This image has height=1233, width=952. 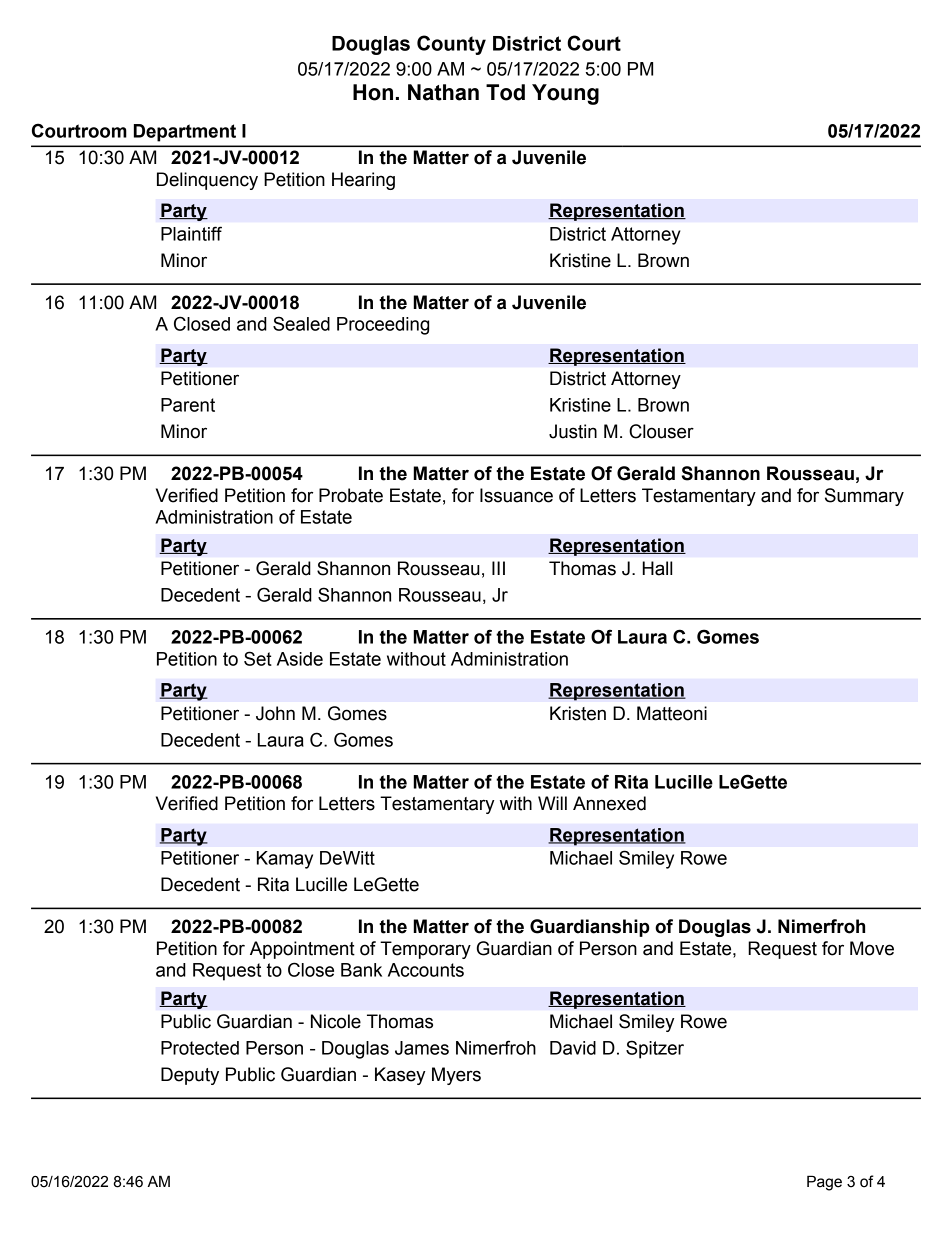 What do you see at coordinates (516, 495) in the image?
I see `Issuance` at bounding box center [516, 495].
